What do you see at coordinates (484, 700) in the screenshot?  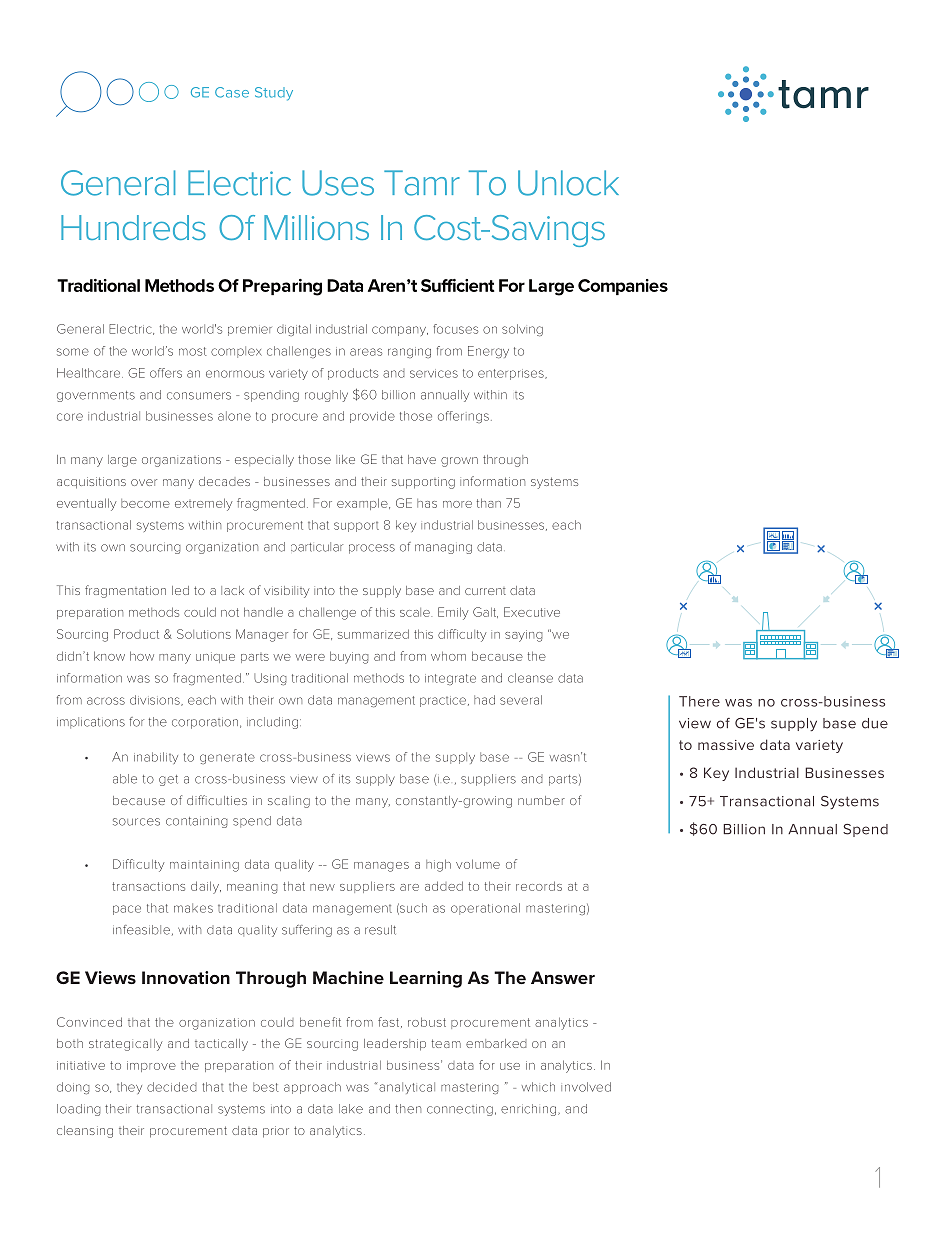 I see `had` at bounding box center [484, 700].
